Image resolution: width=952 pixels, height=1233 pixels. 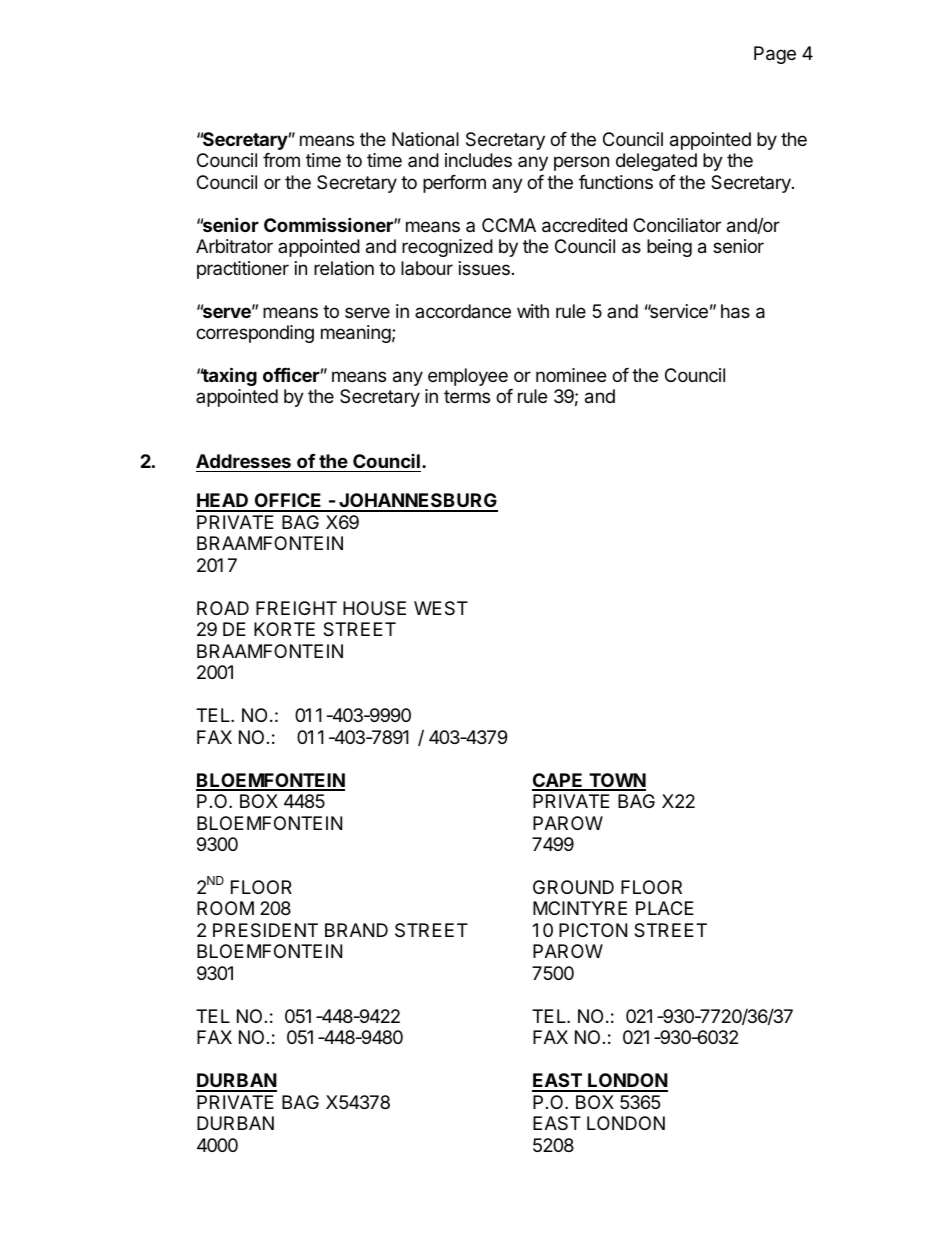 I want to click on nominee, so click(x=571, y=375).
